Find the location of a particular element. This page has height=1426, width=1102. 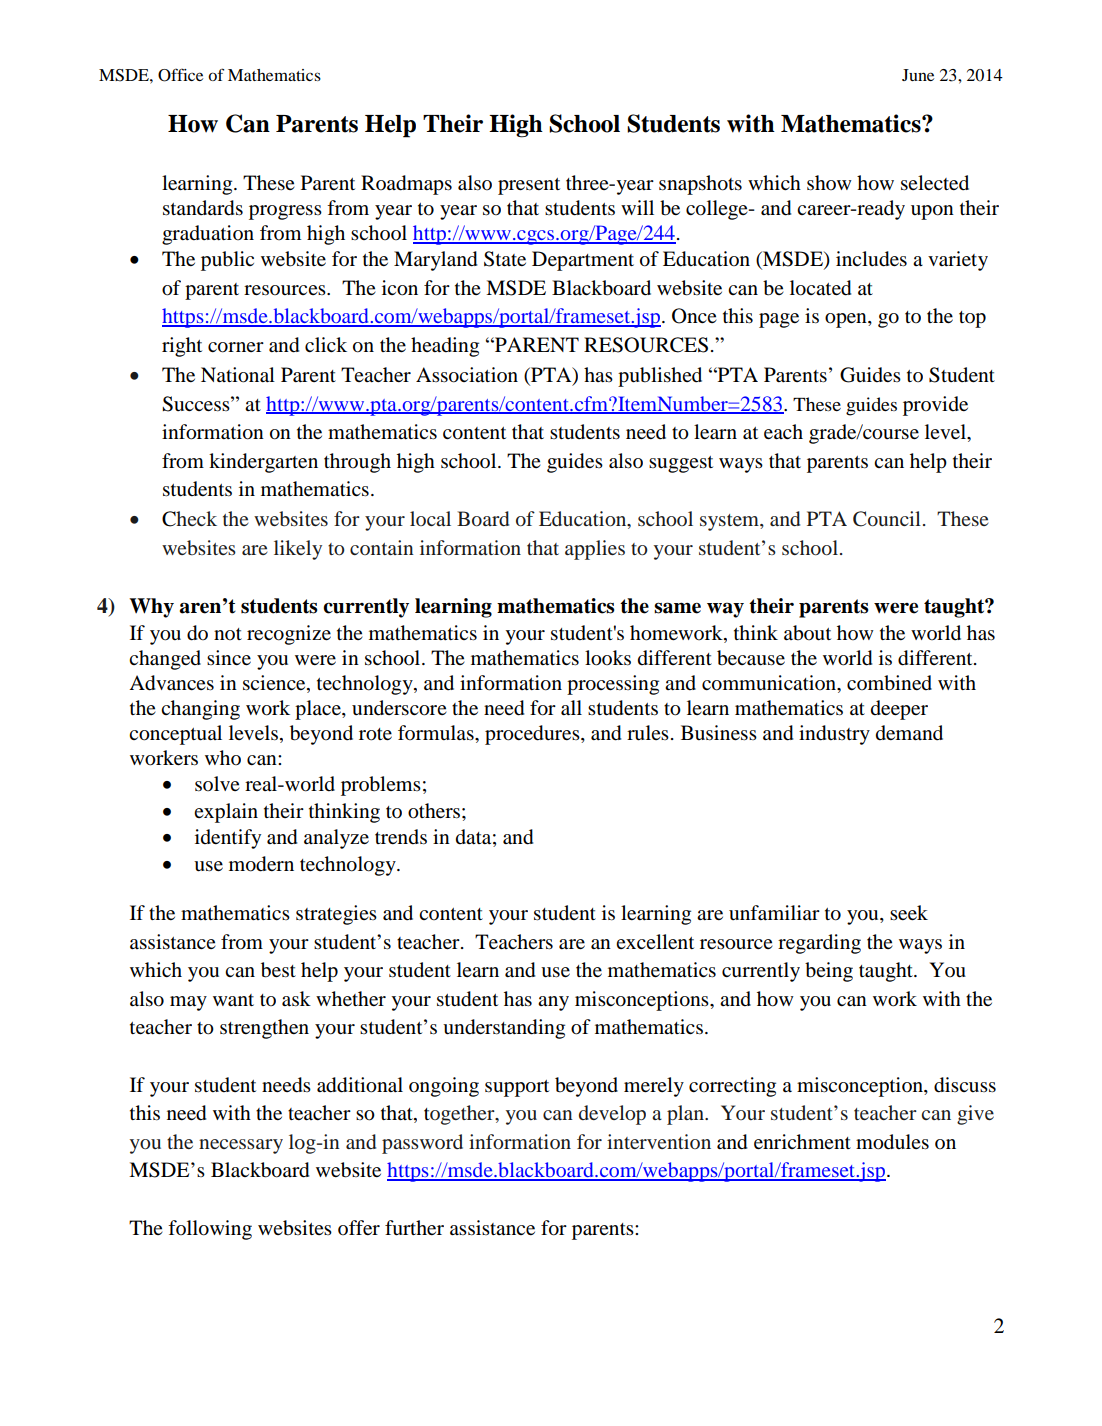

Office is located at coordinates (180, 75).
